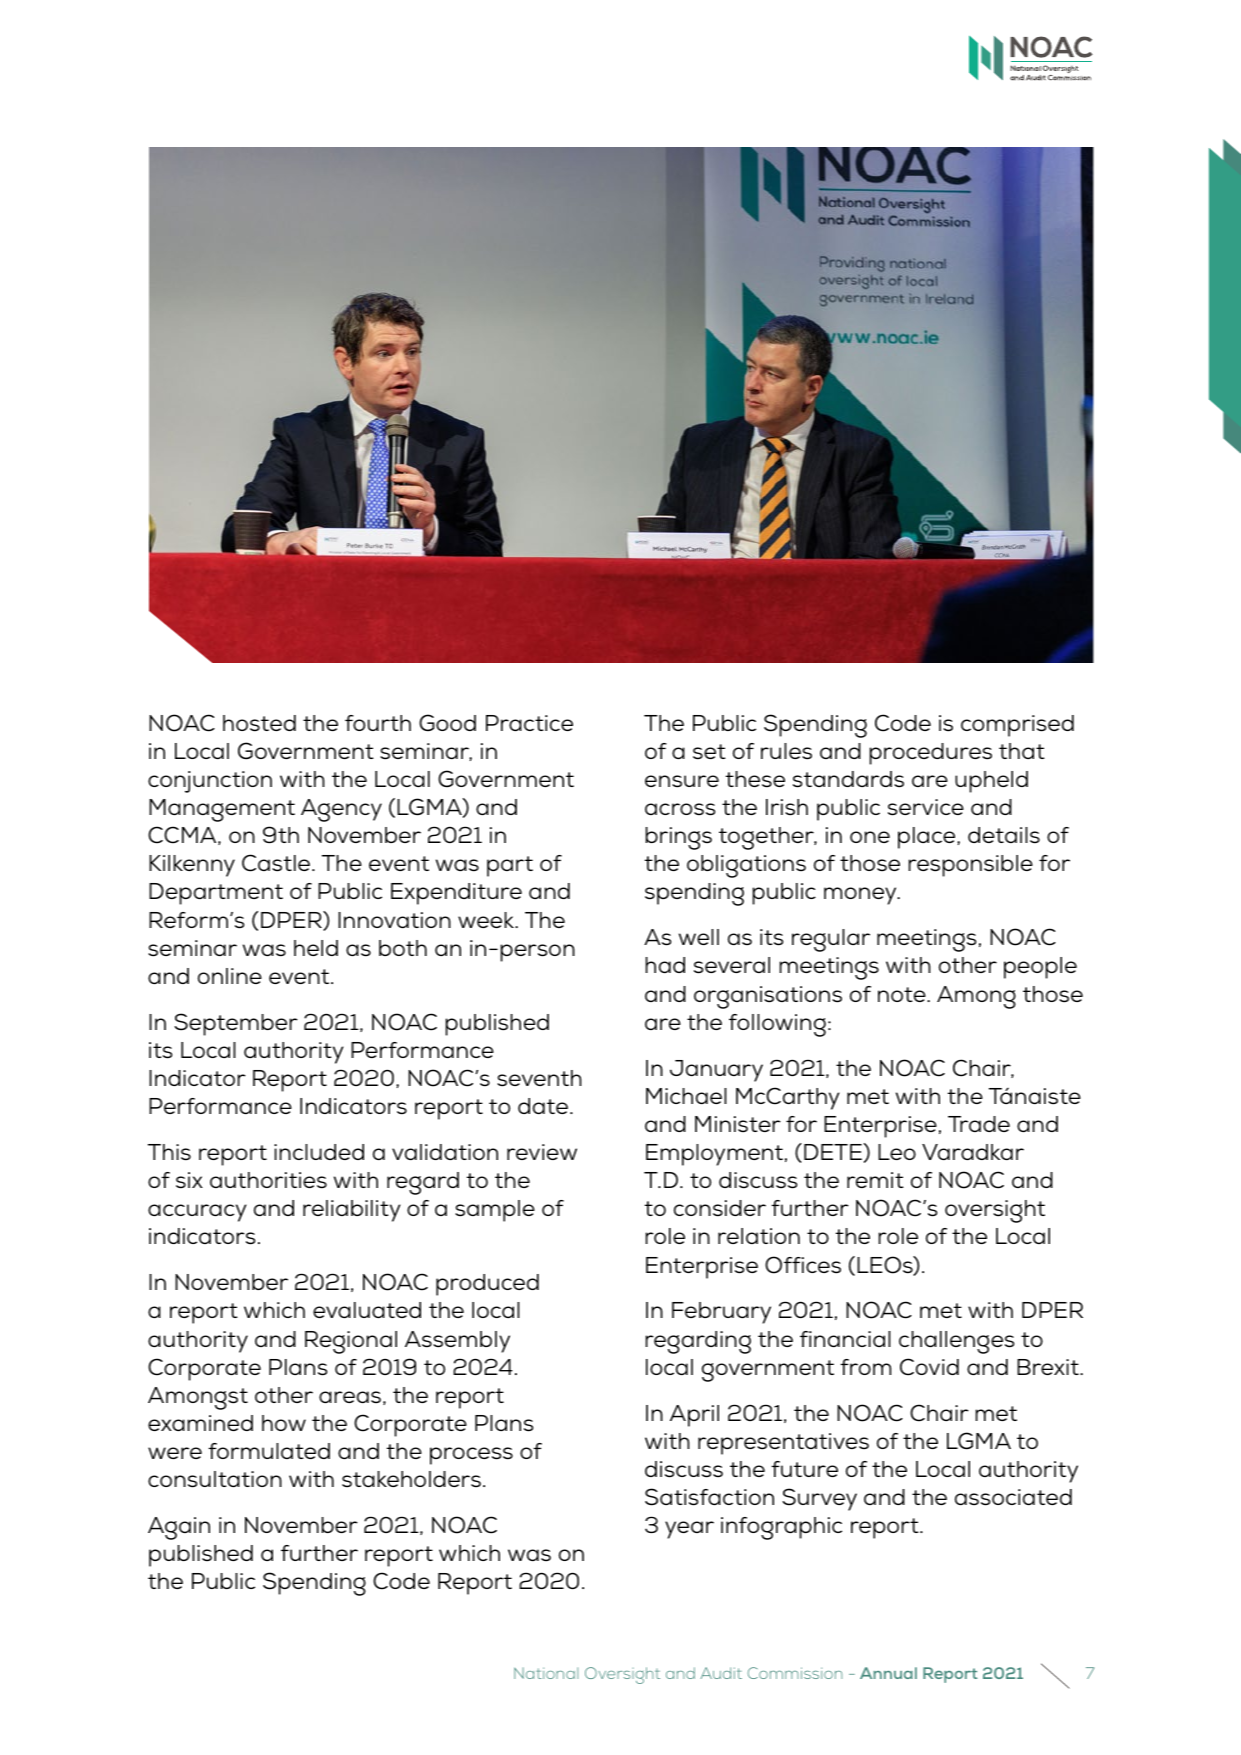  I want to click on remit, so click(875, 1180).
